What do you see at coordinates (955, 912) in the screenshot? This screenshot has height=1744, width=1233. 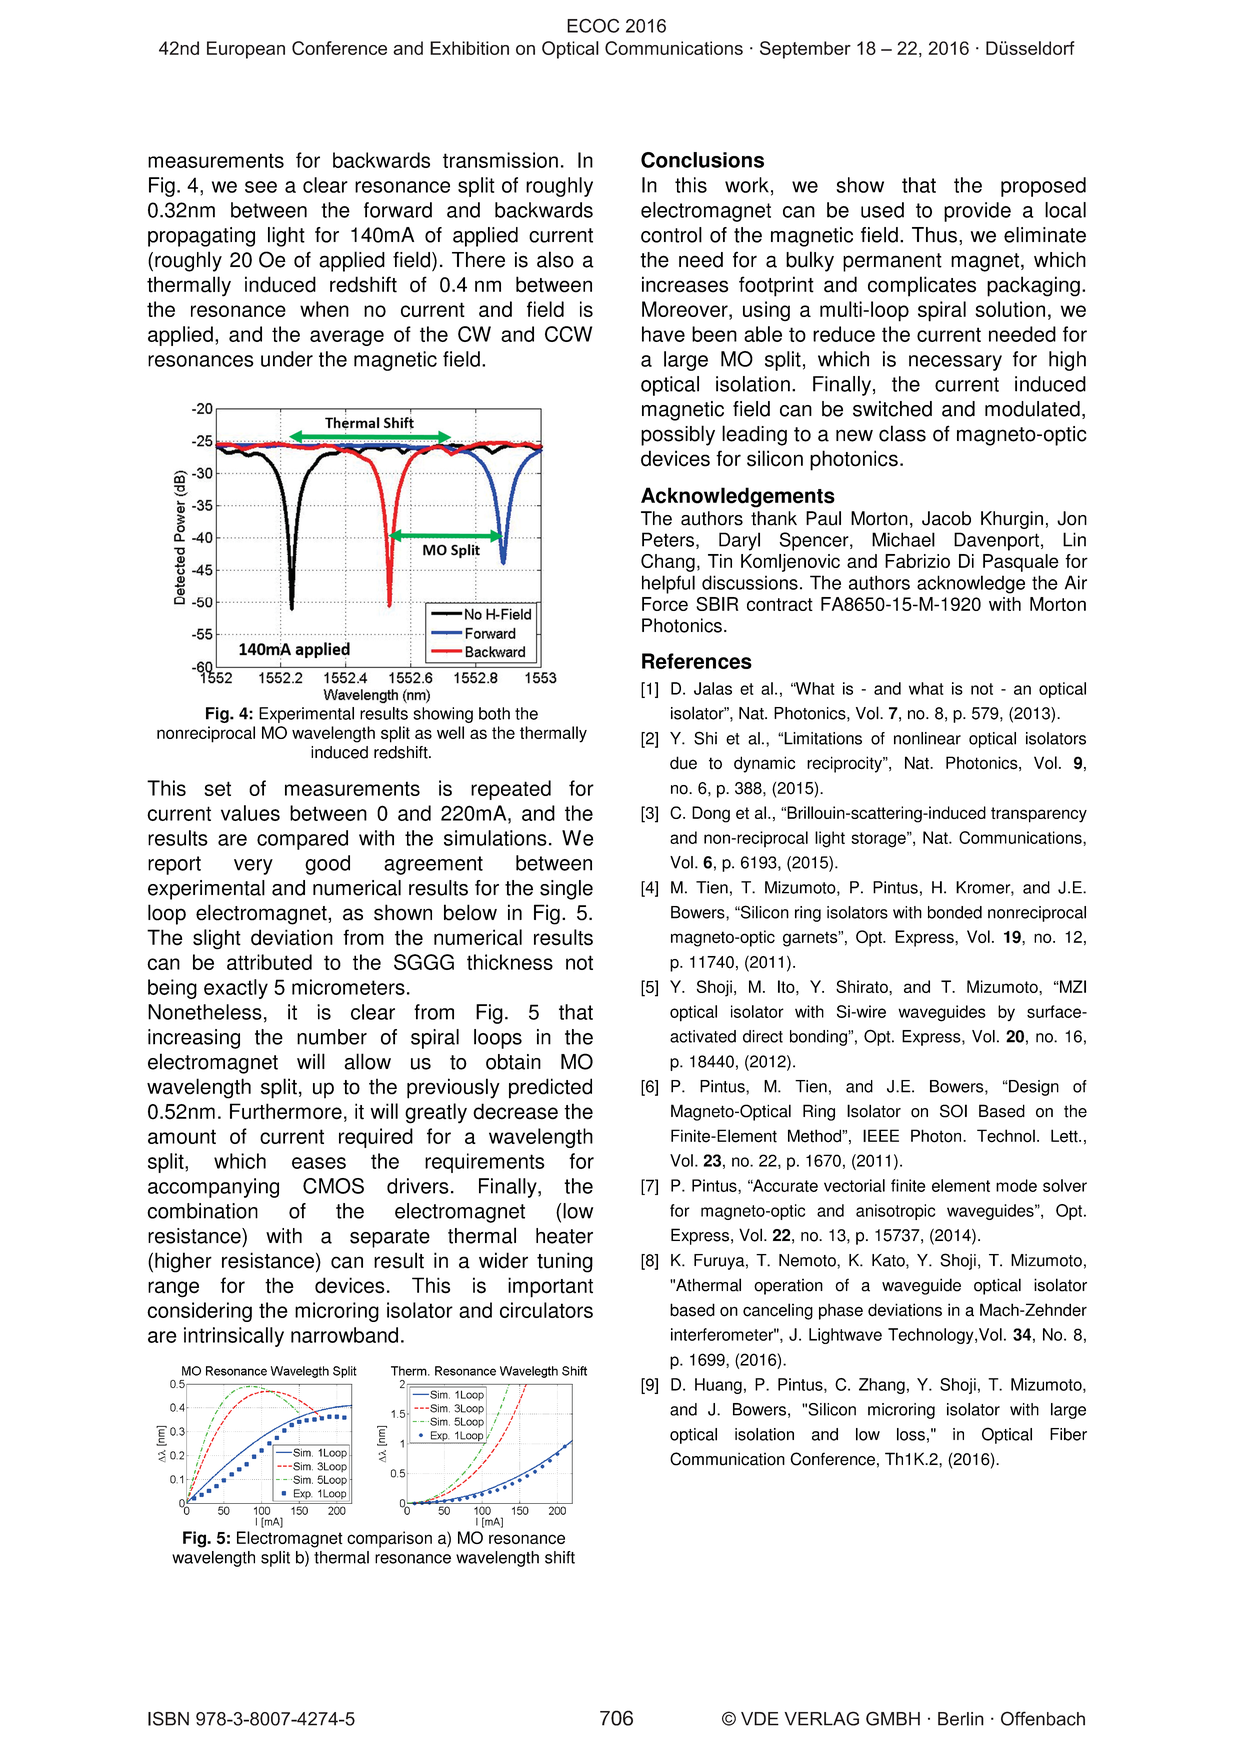 I see `bonded` at bounding box center [955, 912].
